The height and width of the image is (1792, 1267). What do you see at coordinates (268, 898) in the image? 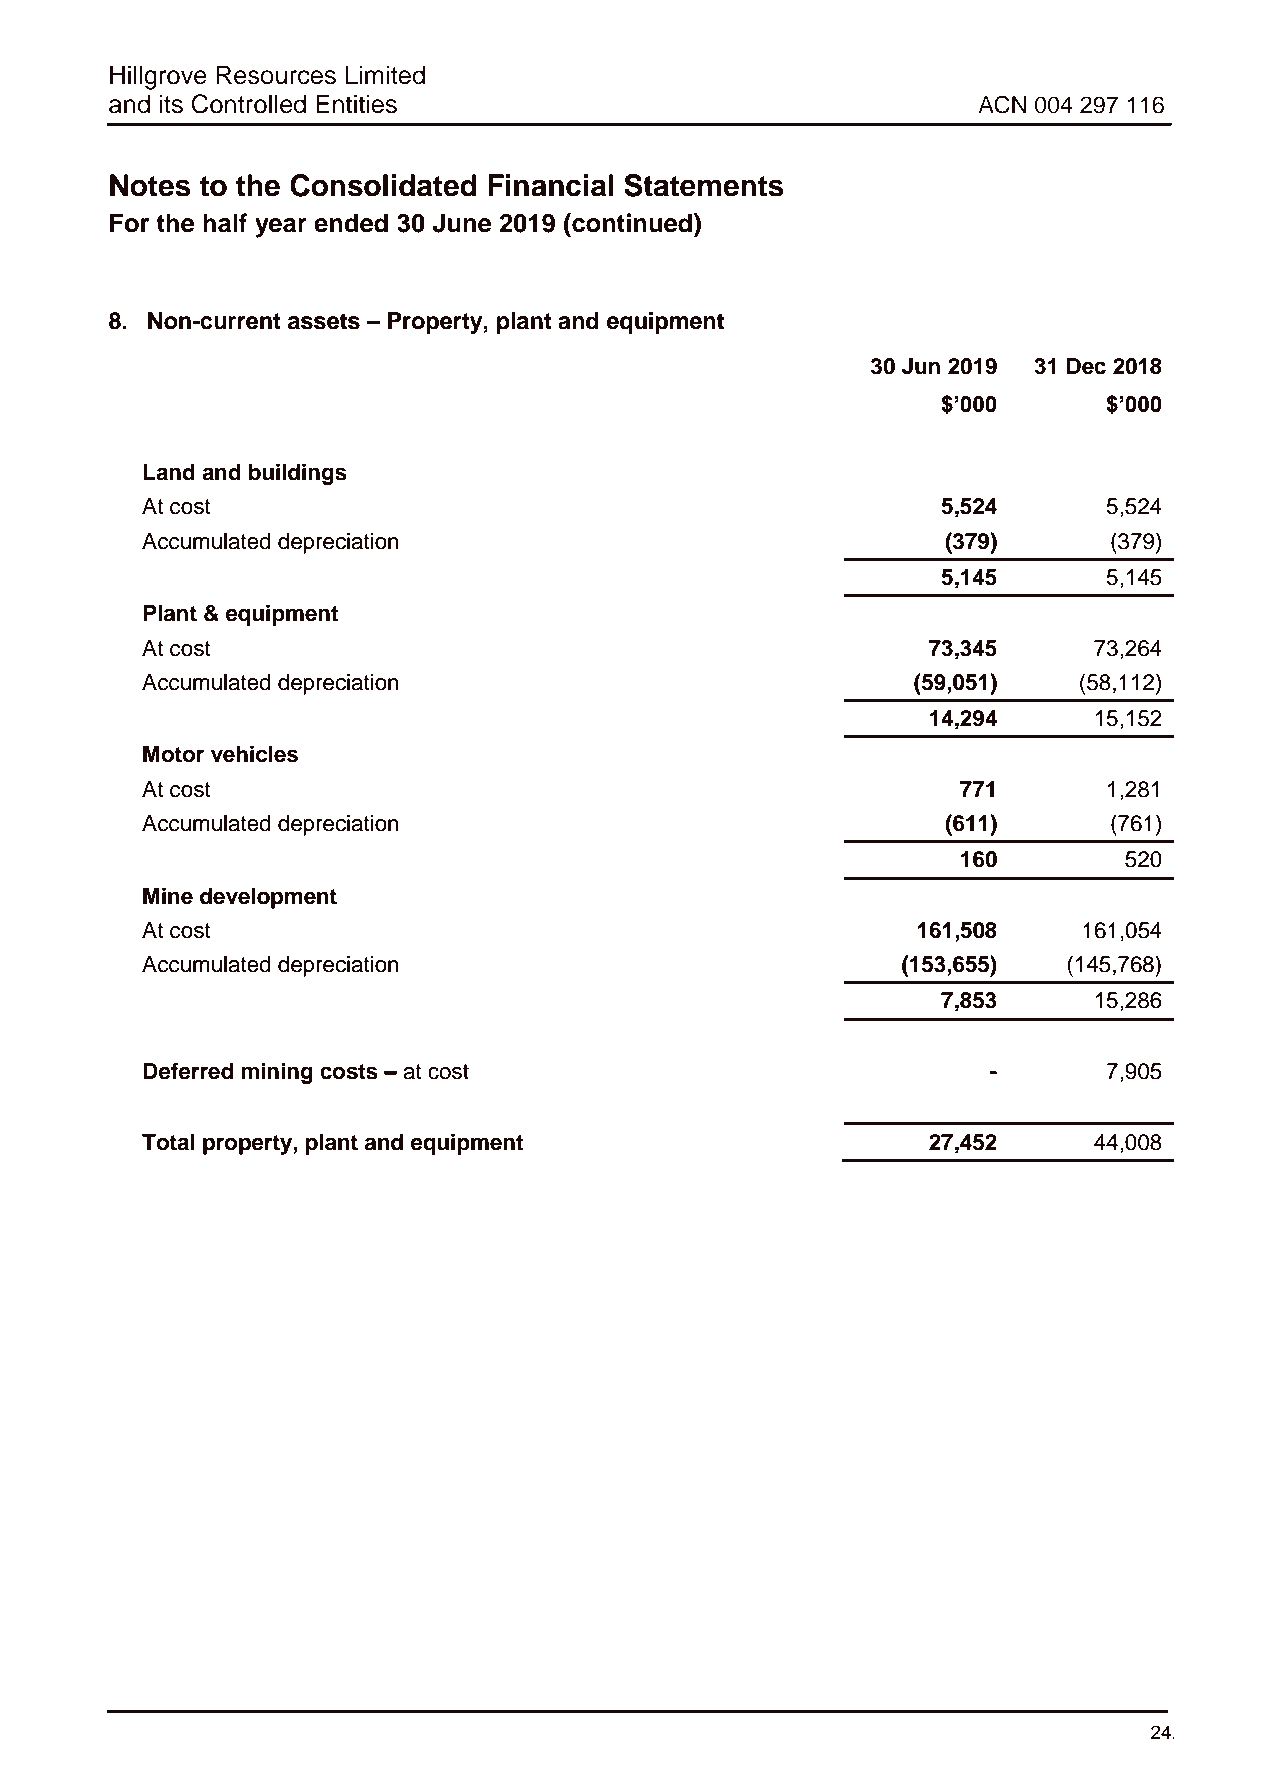
I see `development` at bounding box center [268, 898].
